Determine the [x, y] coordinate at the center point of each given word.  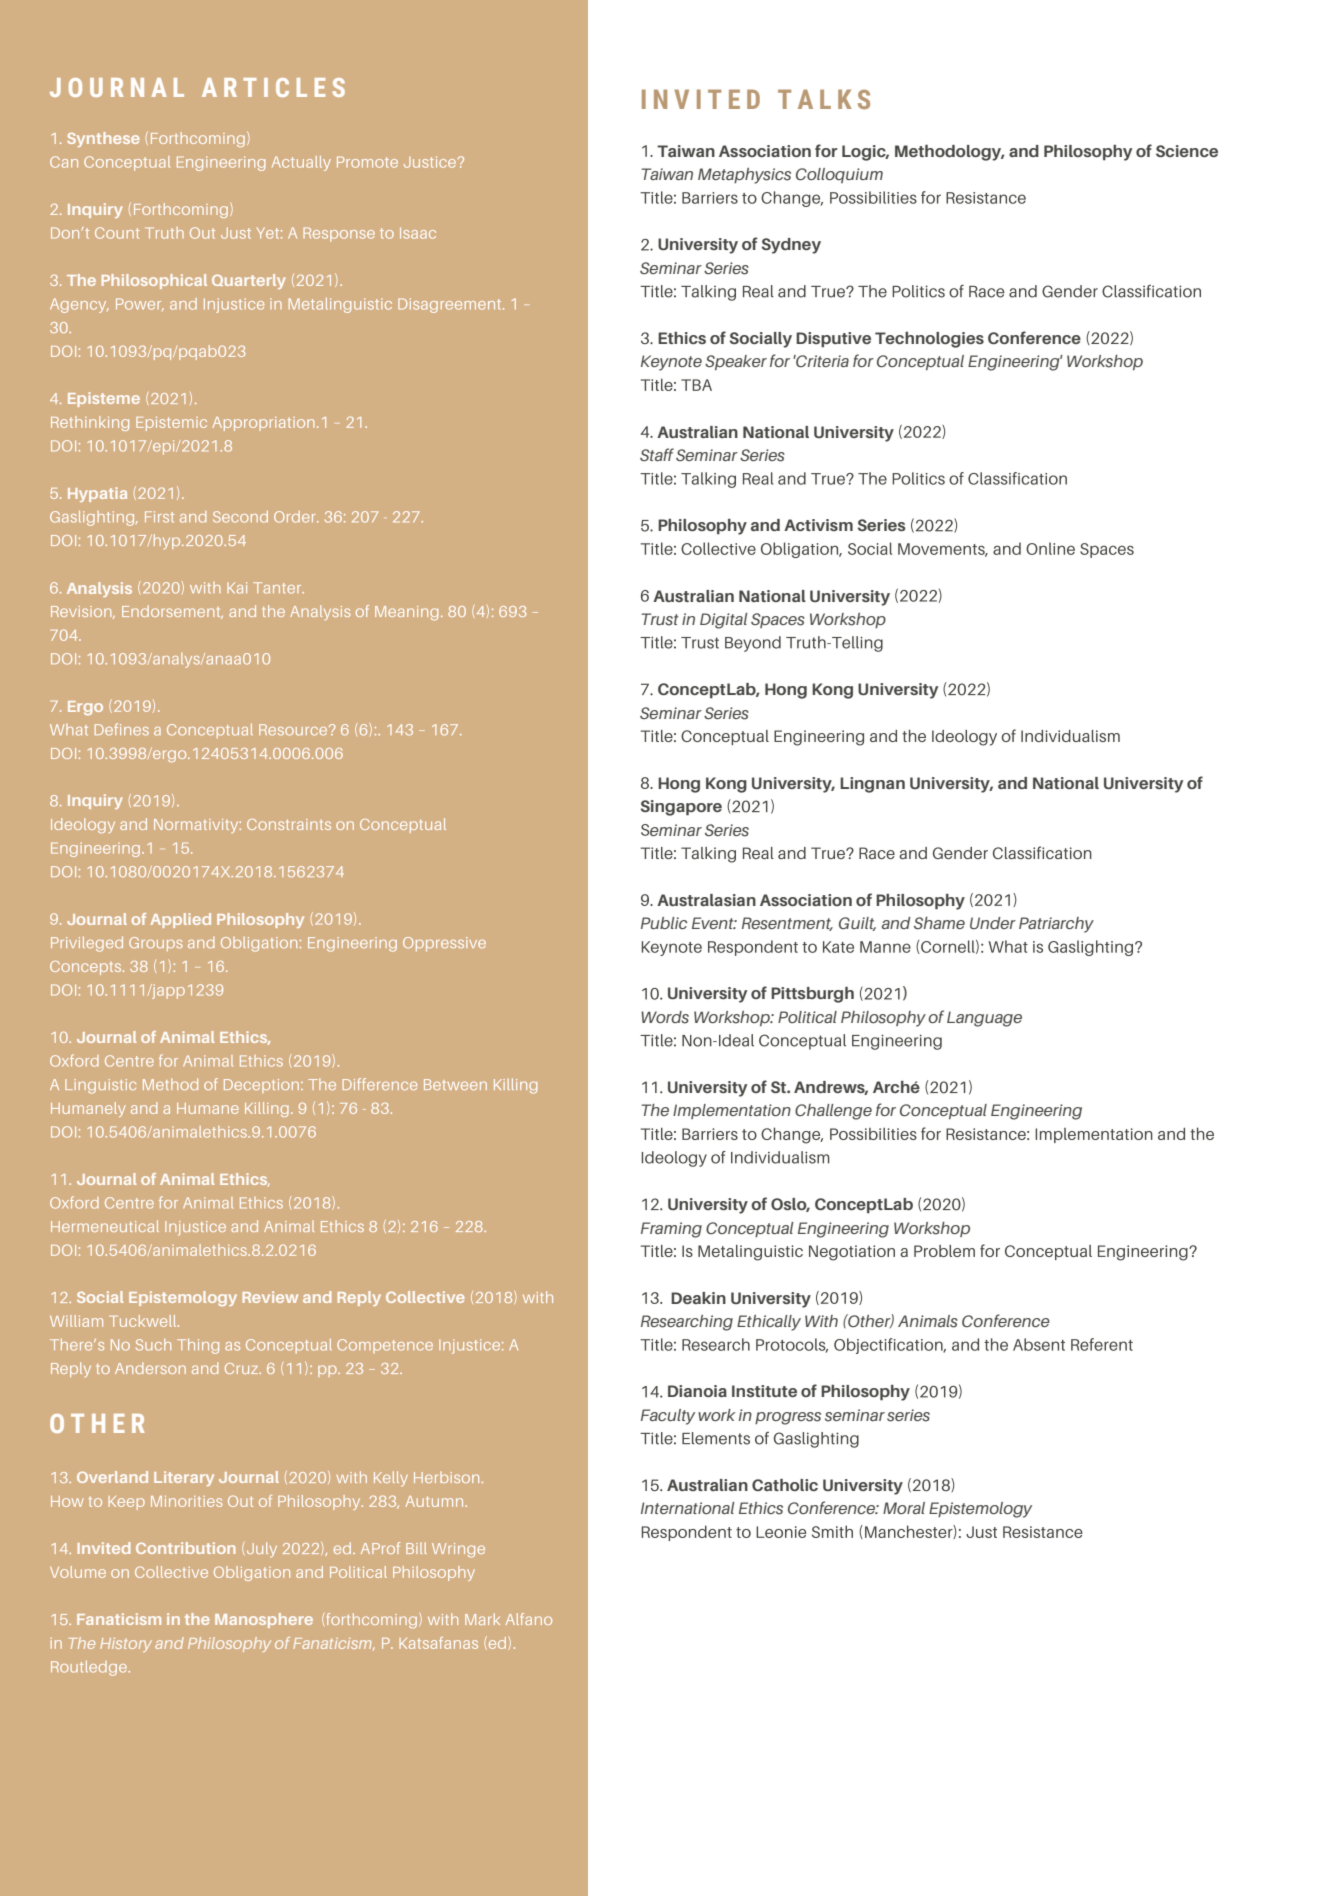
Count [117, 233]
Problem [944, 1251]
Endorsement [172, 612]
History [126, 1645]
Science [1187, 151]
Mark [482, 1619]
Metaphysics [744, 176]
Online [1050, 548]
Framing [671, 1230]
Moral [904, 1508]
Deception [261, 1086]
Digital [724, 621]
